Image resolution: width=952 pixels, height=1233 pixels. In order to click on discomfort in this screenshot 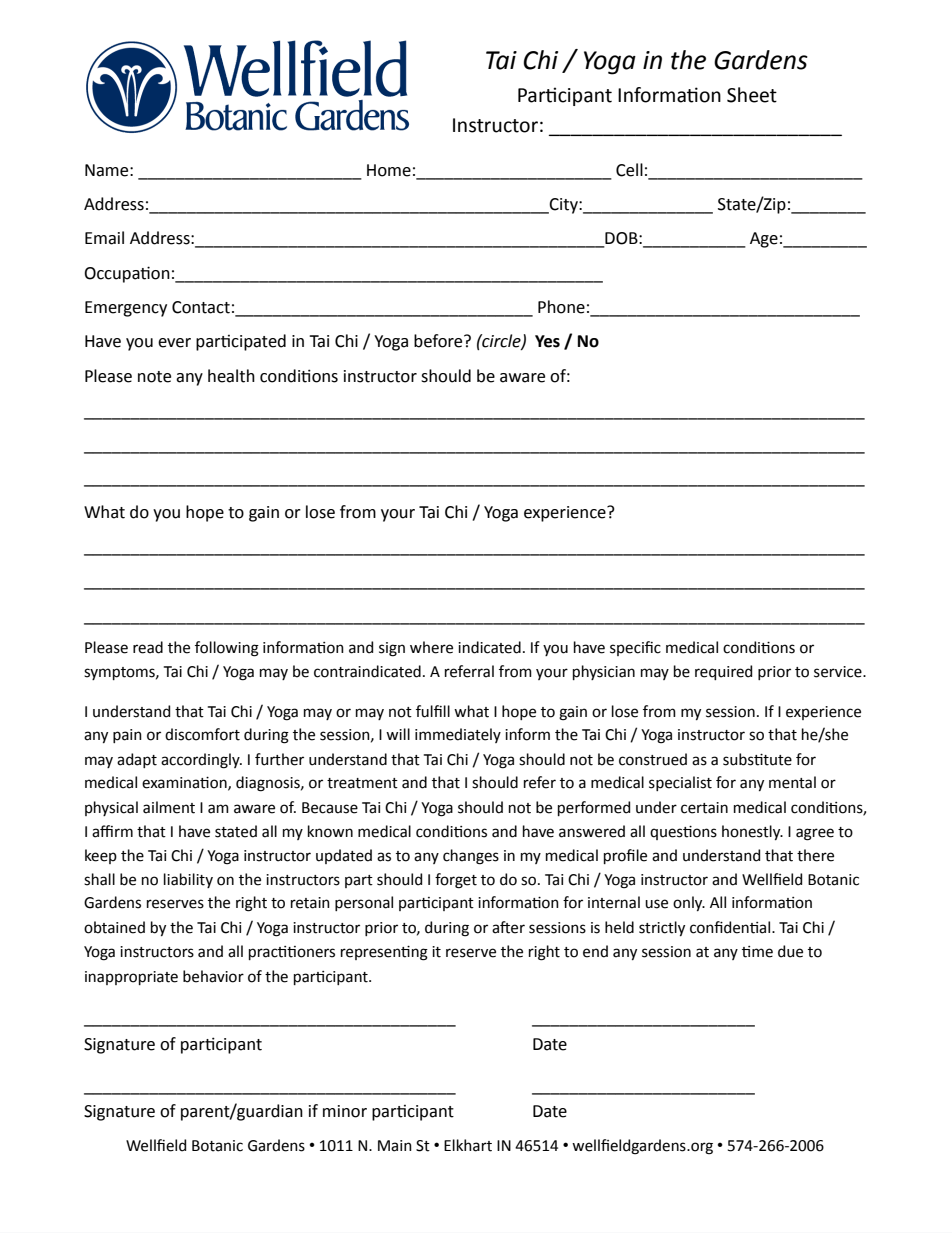, I will do `click(202, 734)`.
